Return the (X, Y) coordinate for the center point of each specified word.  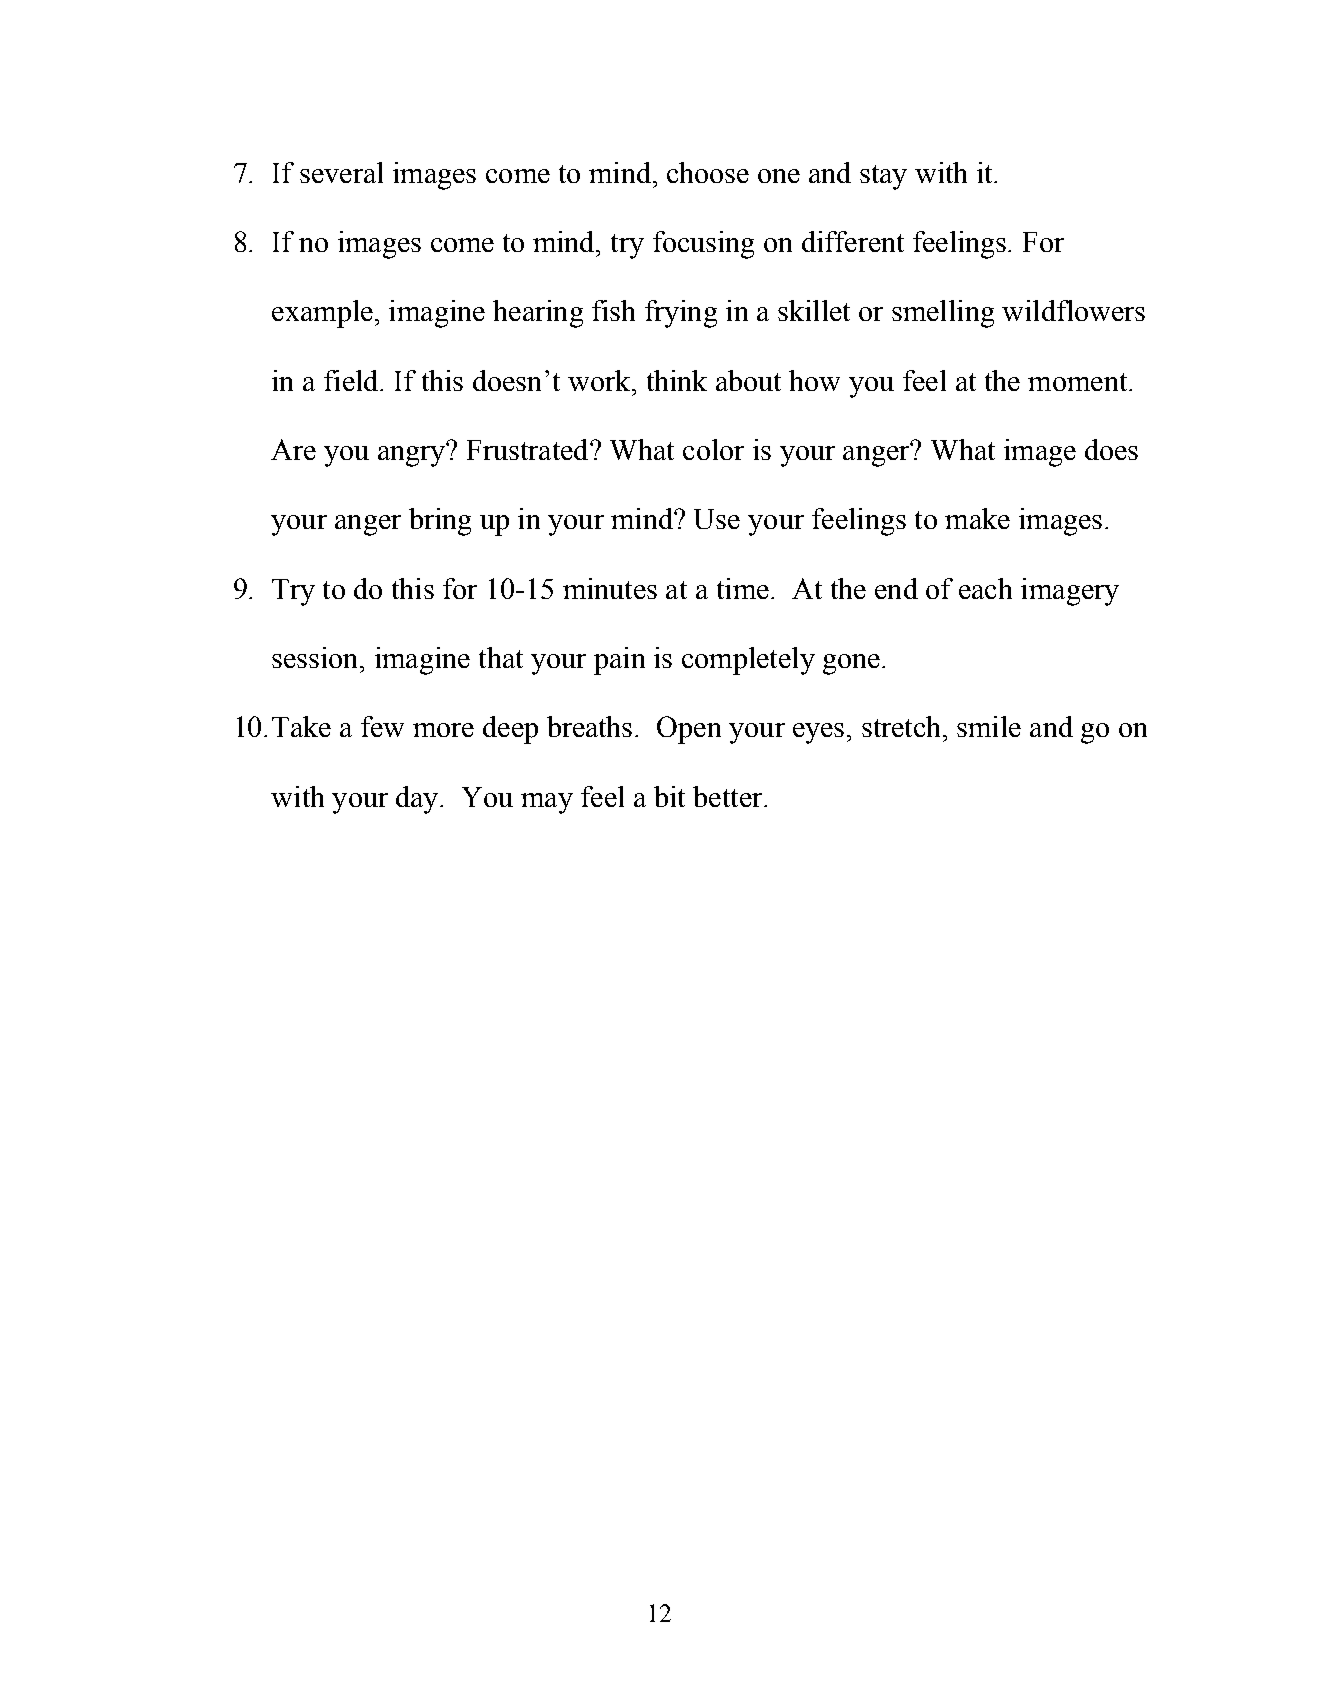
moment (1079, 382)
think (677, 380)
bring (440, 522)
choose (708, 172)
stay (883, 177)
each (985, 588)
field (352, 380)
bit (669, 796)
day (418, 800)
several (341, 172)
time (743, 588)
